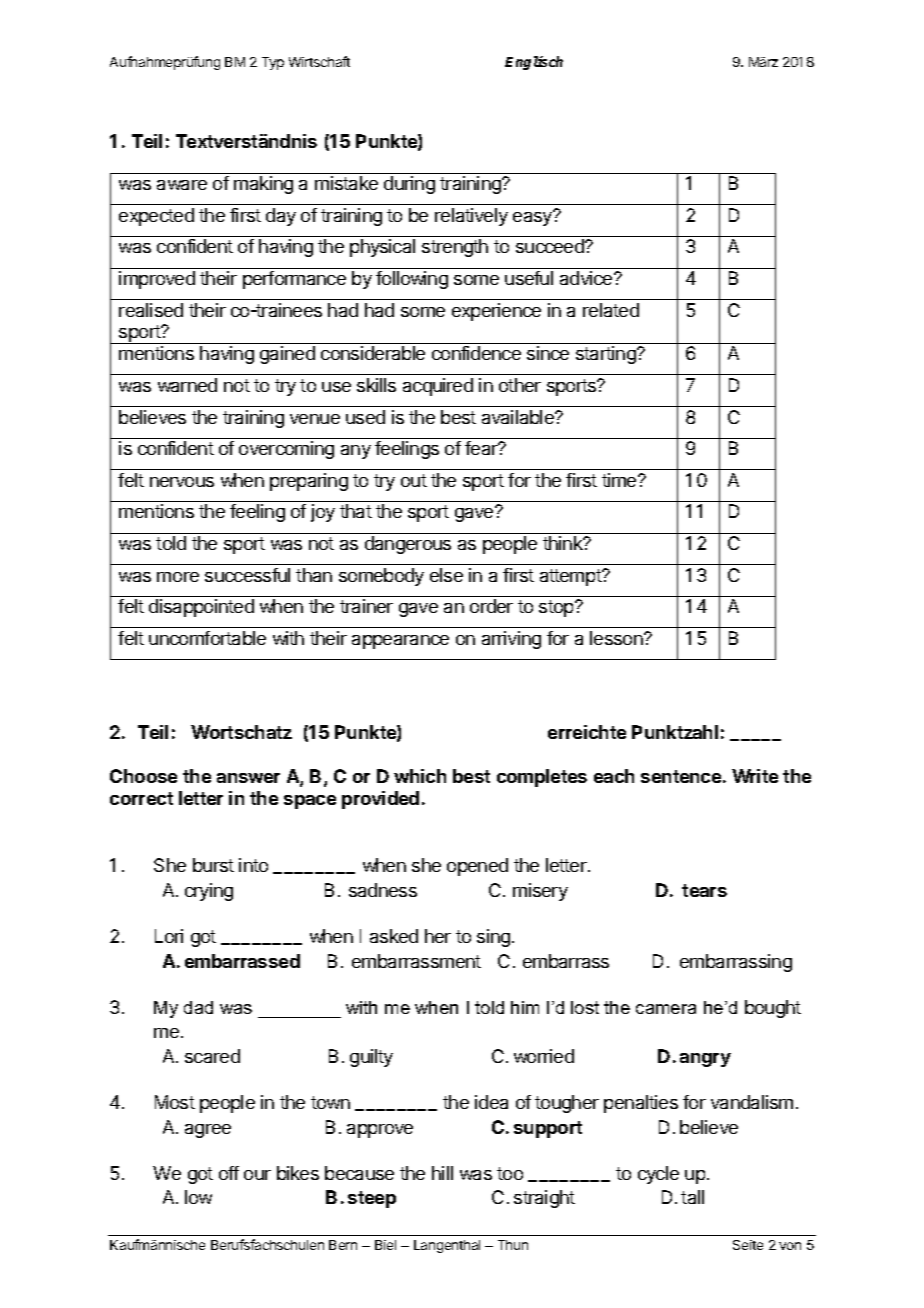  What do you see at coordinates (273, 63) in the page?
I see `Typ` at bounding box center [273, 63].
